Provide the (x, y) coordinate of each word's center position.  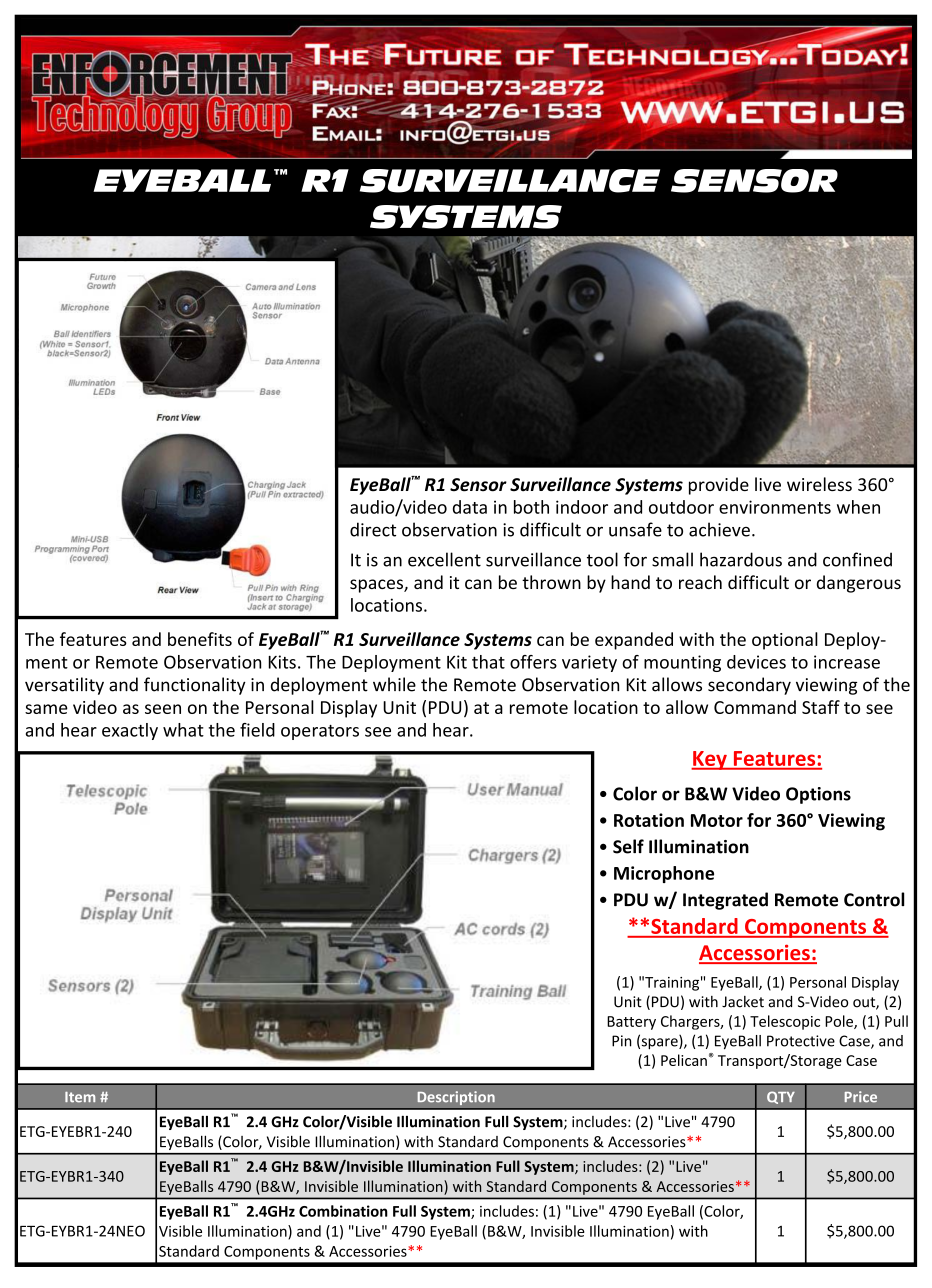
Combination (343, 1211)
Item (80, 1097)
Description (456, 1098)
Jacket (743, 1002)
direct (373, 529)
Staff (821, 707)
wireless (819, 484)
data (470, 507)
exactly (130, 731)
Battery (631, 1023)
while (394, 684)
